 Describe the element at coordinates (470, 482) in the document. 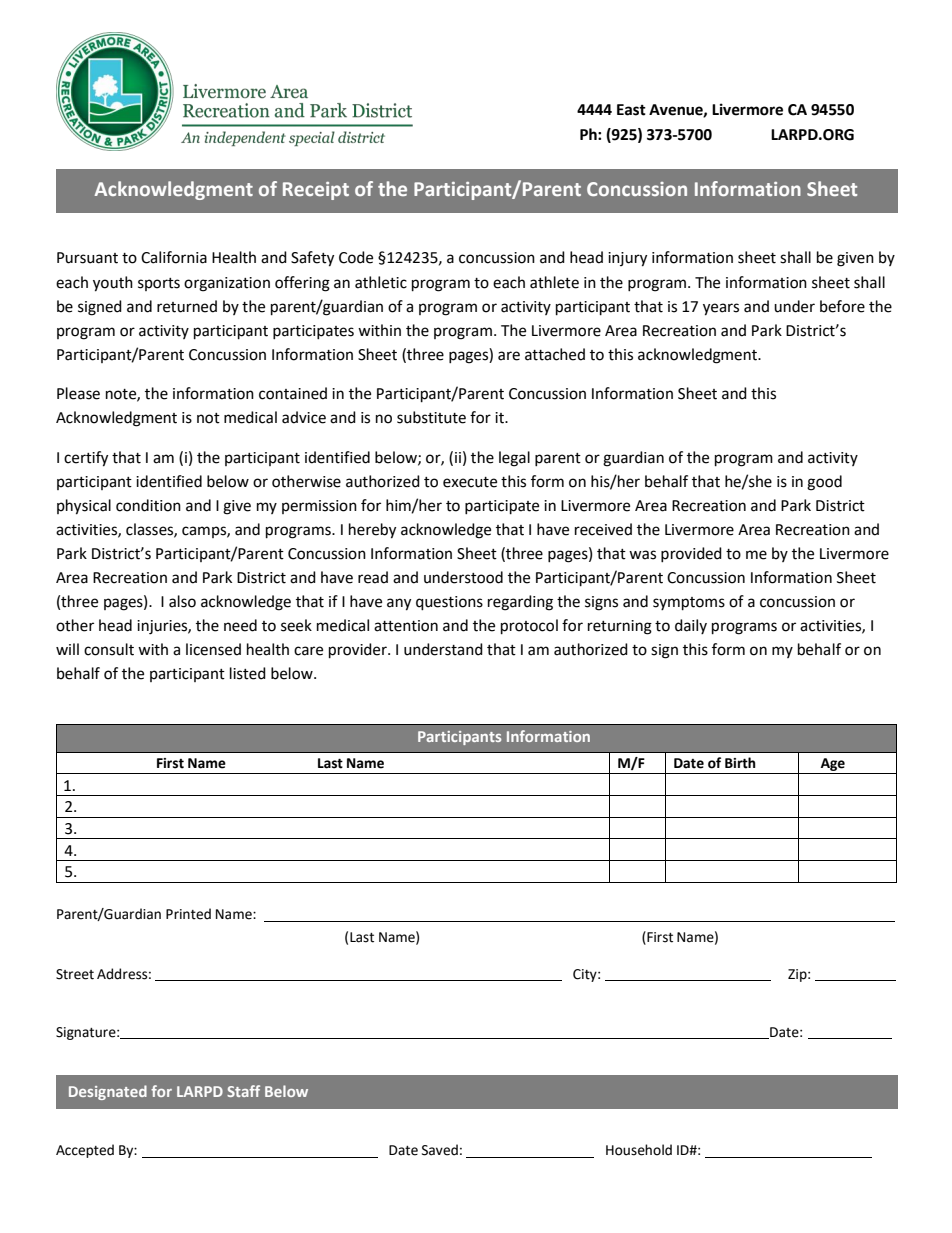

I see `execute` at that location.
